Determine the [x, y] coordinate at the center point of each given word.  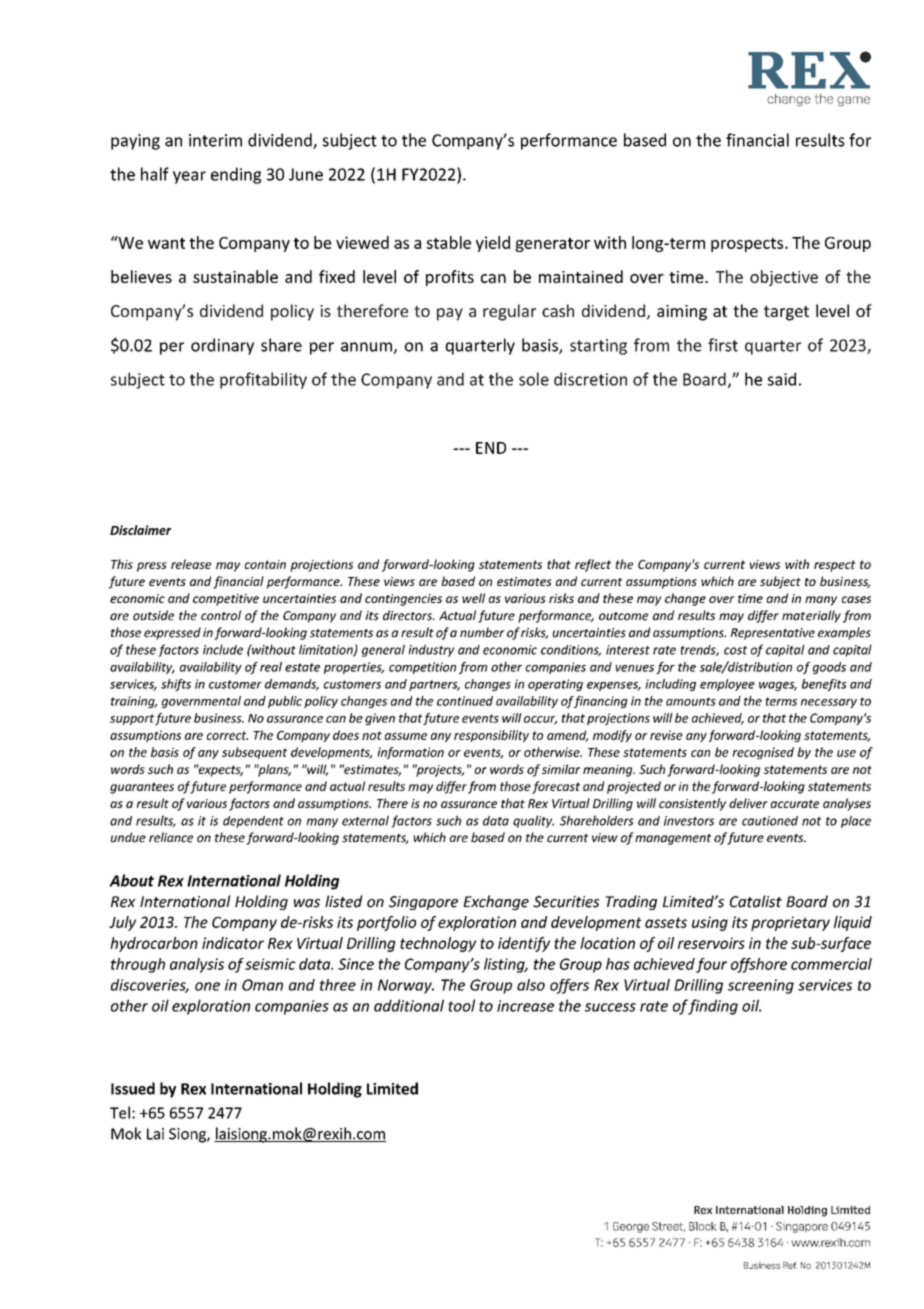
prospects [748, 245]
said [782, 379]
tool [461, 1005]
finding [713, 1007]
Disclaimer [140, 530]
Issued [133, 1088]
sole [534, 379]
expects [219, 770]
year [189, 177]
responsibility [491, 736]
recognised [763, 753]
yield [493, 244]
